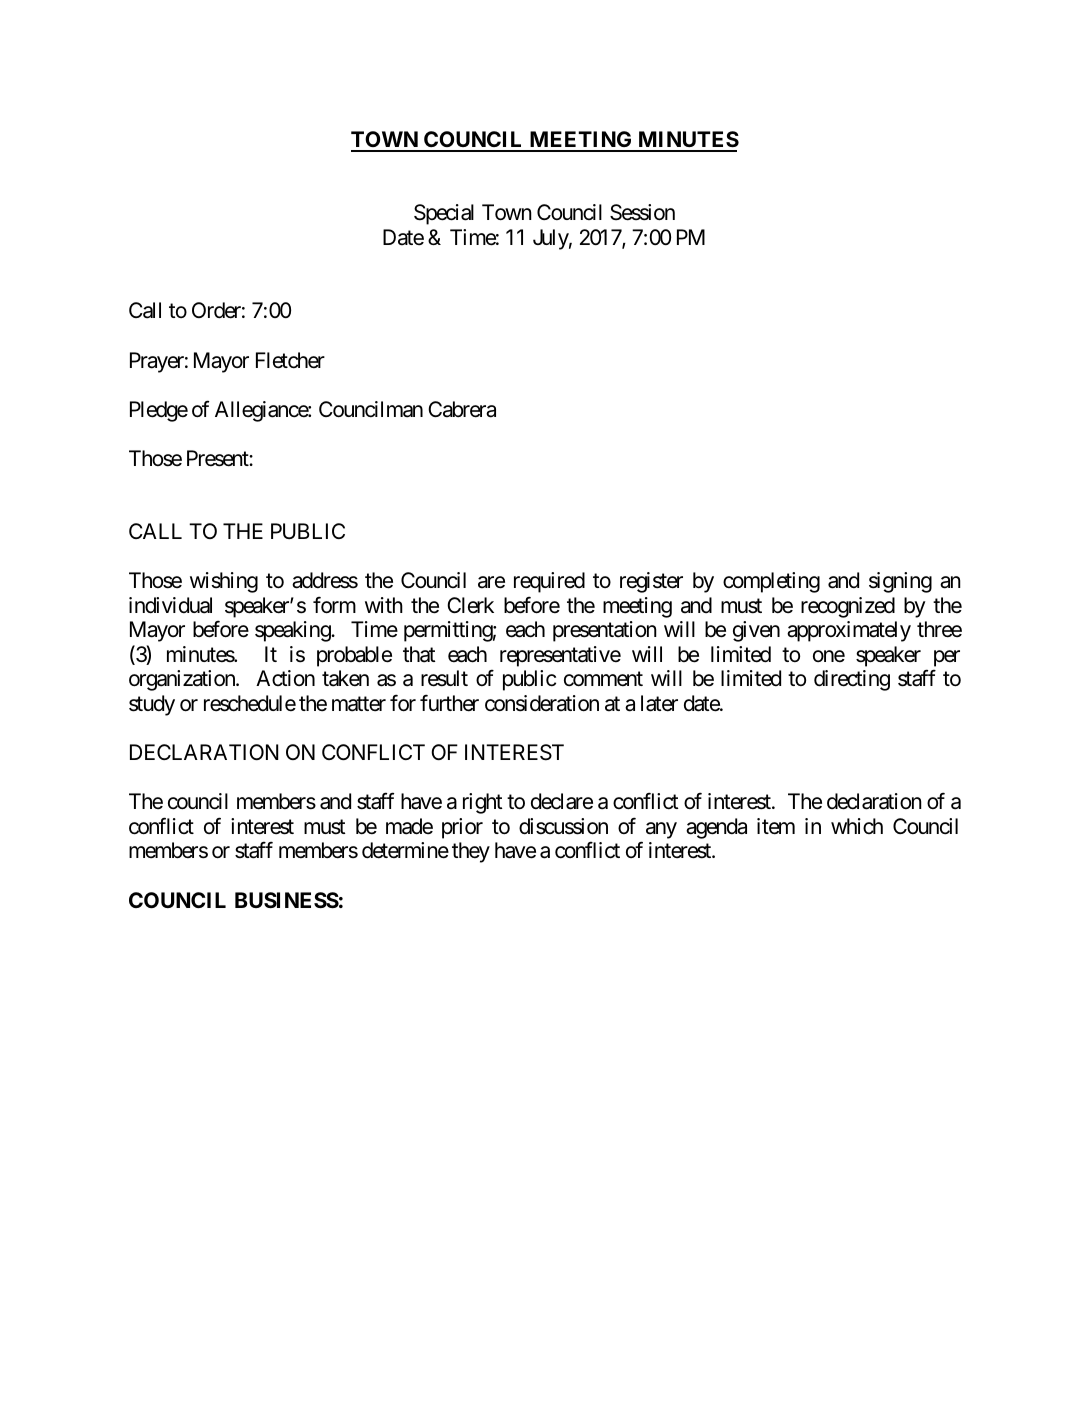 Image resolution: width=1088 pixels, height=1408 pixels. What do you see at coordinates (651, 582) in the image?
I see `register` at bounding box center [651, 582].
